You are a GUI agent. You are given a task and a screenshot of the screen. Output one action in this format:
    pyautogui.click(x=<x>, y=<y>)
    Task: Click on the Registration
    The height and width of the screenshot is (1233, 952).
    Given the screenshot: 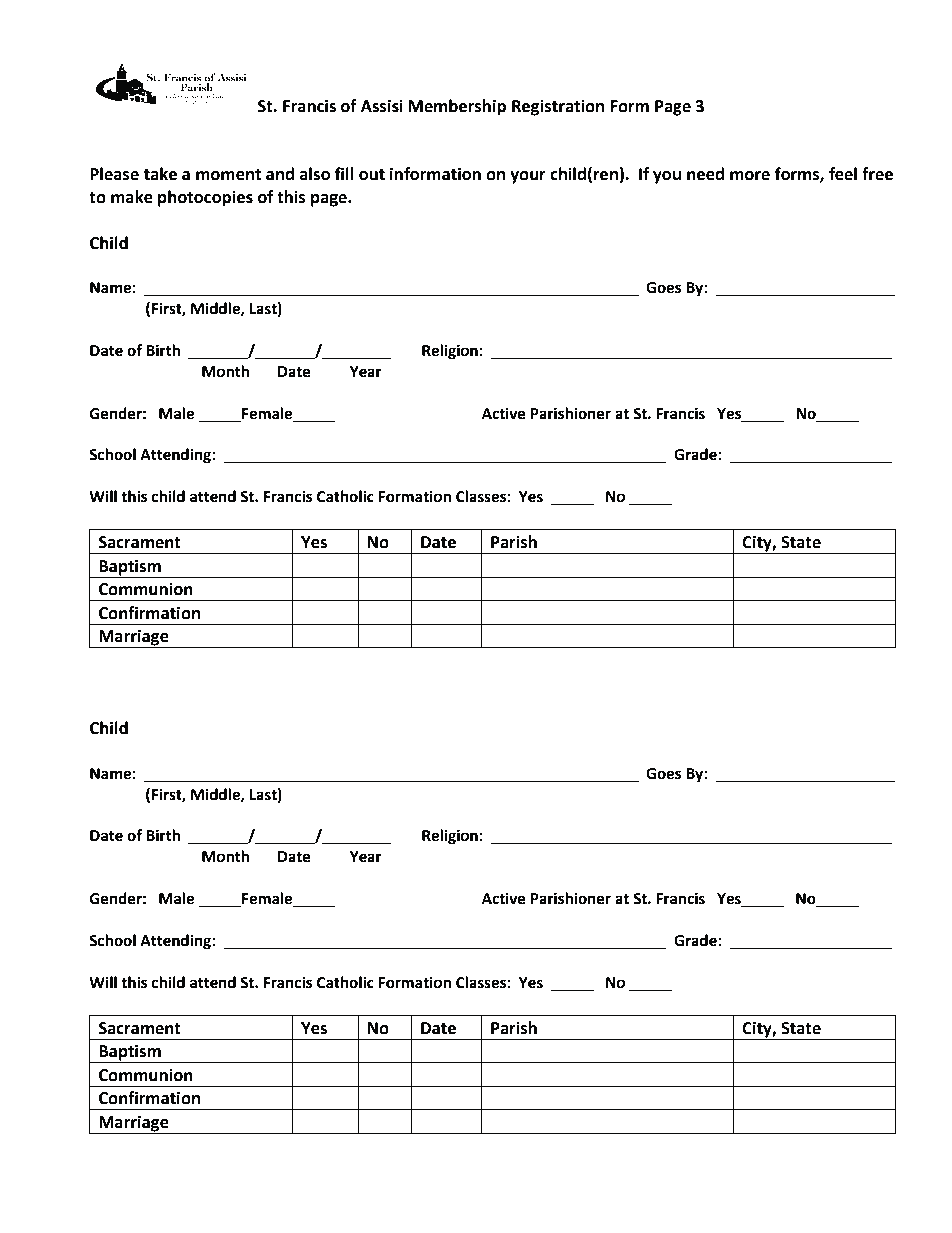 What is the action you would take?
    pyautogui.click(x=558, y=107)
